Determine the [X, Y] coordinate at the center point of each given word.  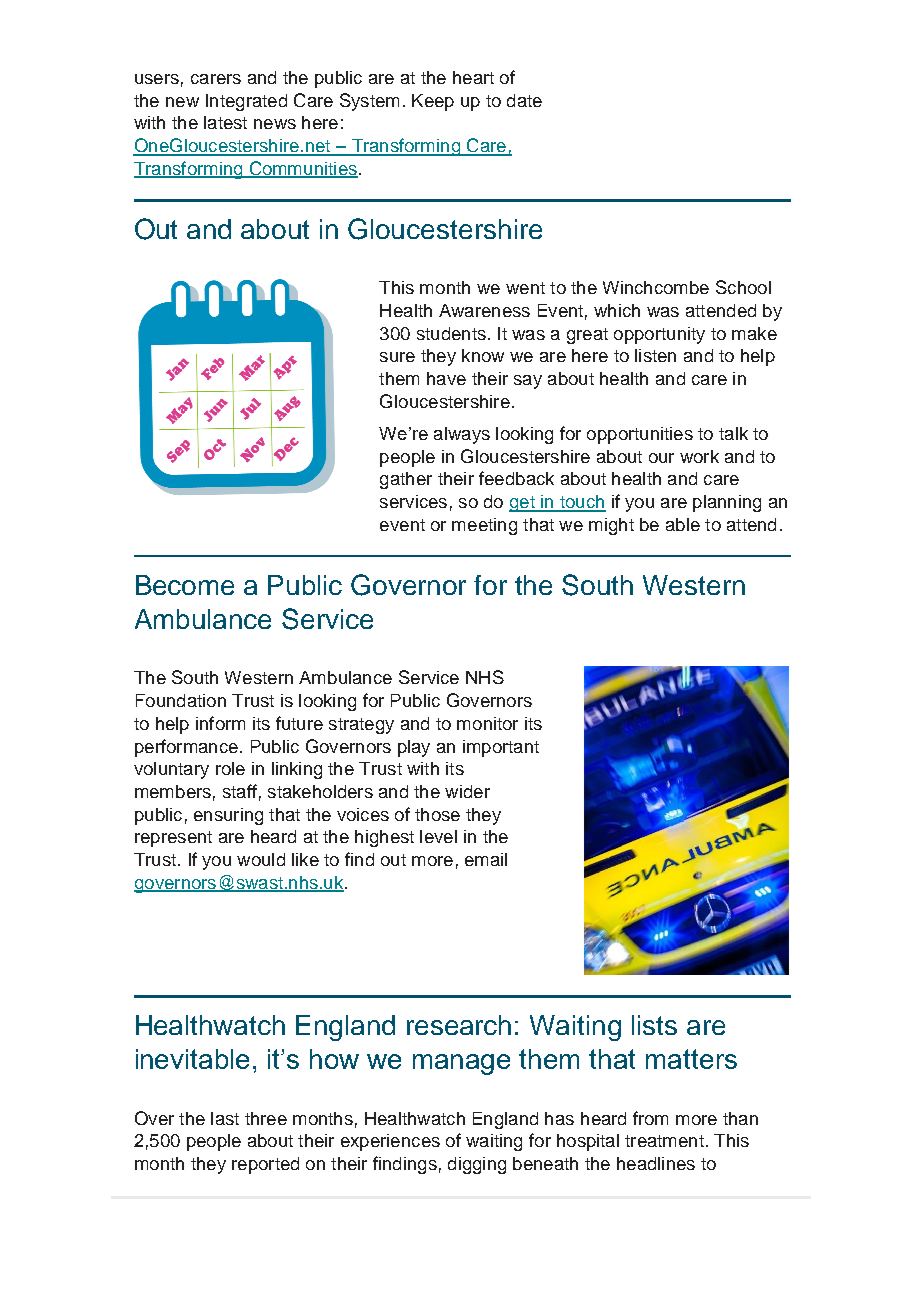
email [486, 859]
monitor [487, 723]
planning [727, 503]
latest [225, 122]
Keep [433, 102]
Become [185, 585]
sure [397, 357]
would [261, 859]
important [501, 748]
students [451, 333]
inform [220, 723]
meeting [484, 526]
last [225, 1118]
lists [654, 1025]
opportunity [659, 335]
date [524, 100]
